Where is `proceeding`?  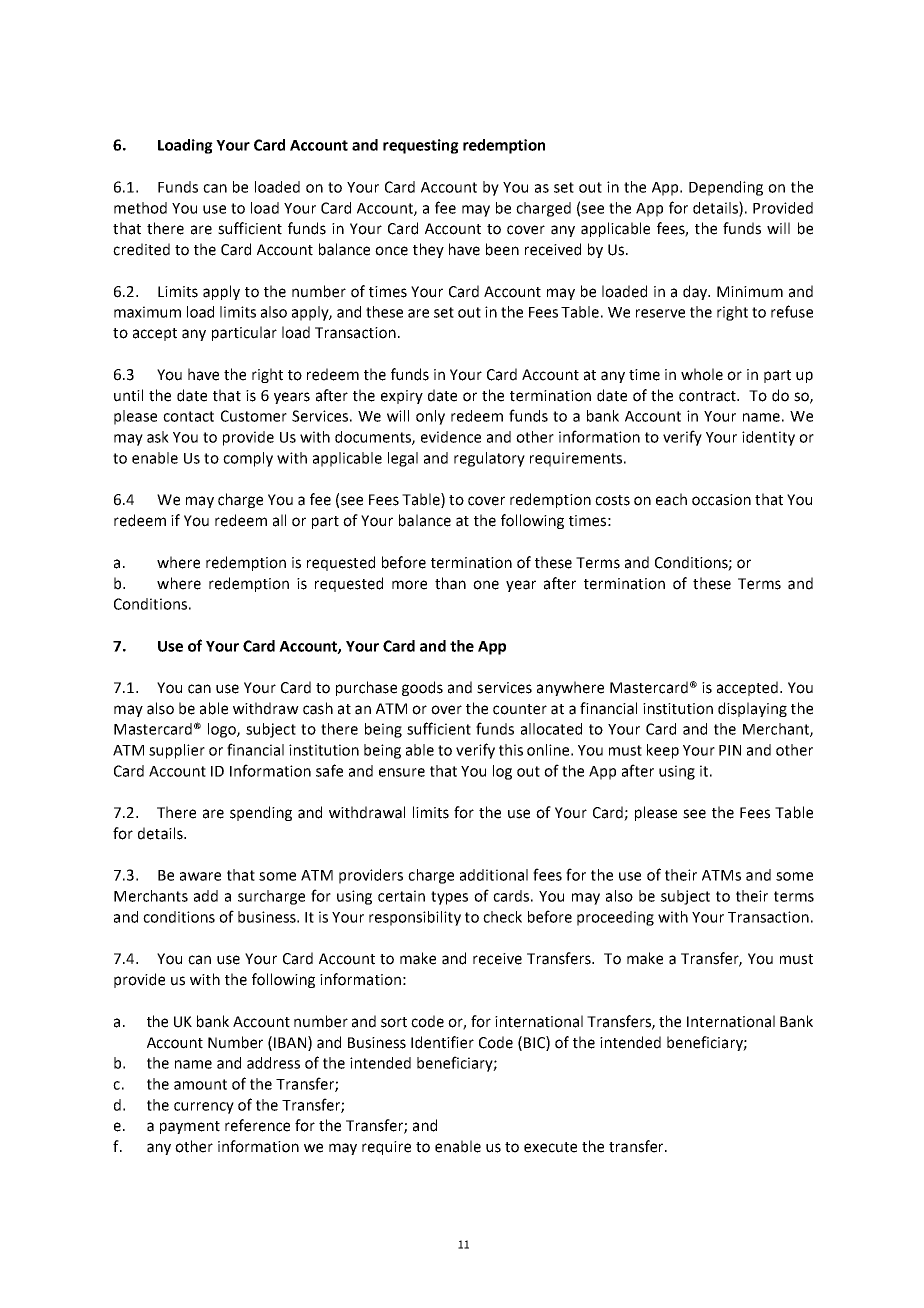
proceeding is located at coordinates (615, 918).
